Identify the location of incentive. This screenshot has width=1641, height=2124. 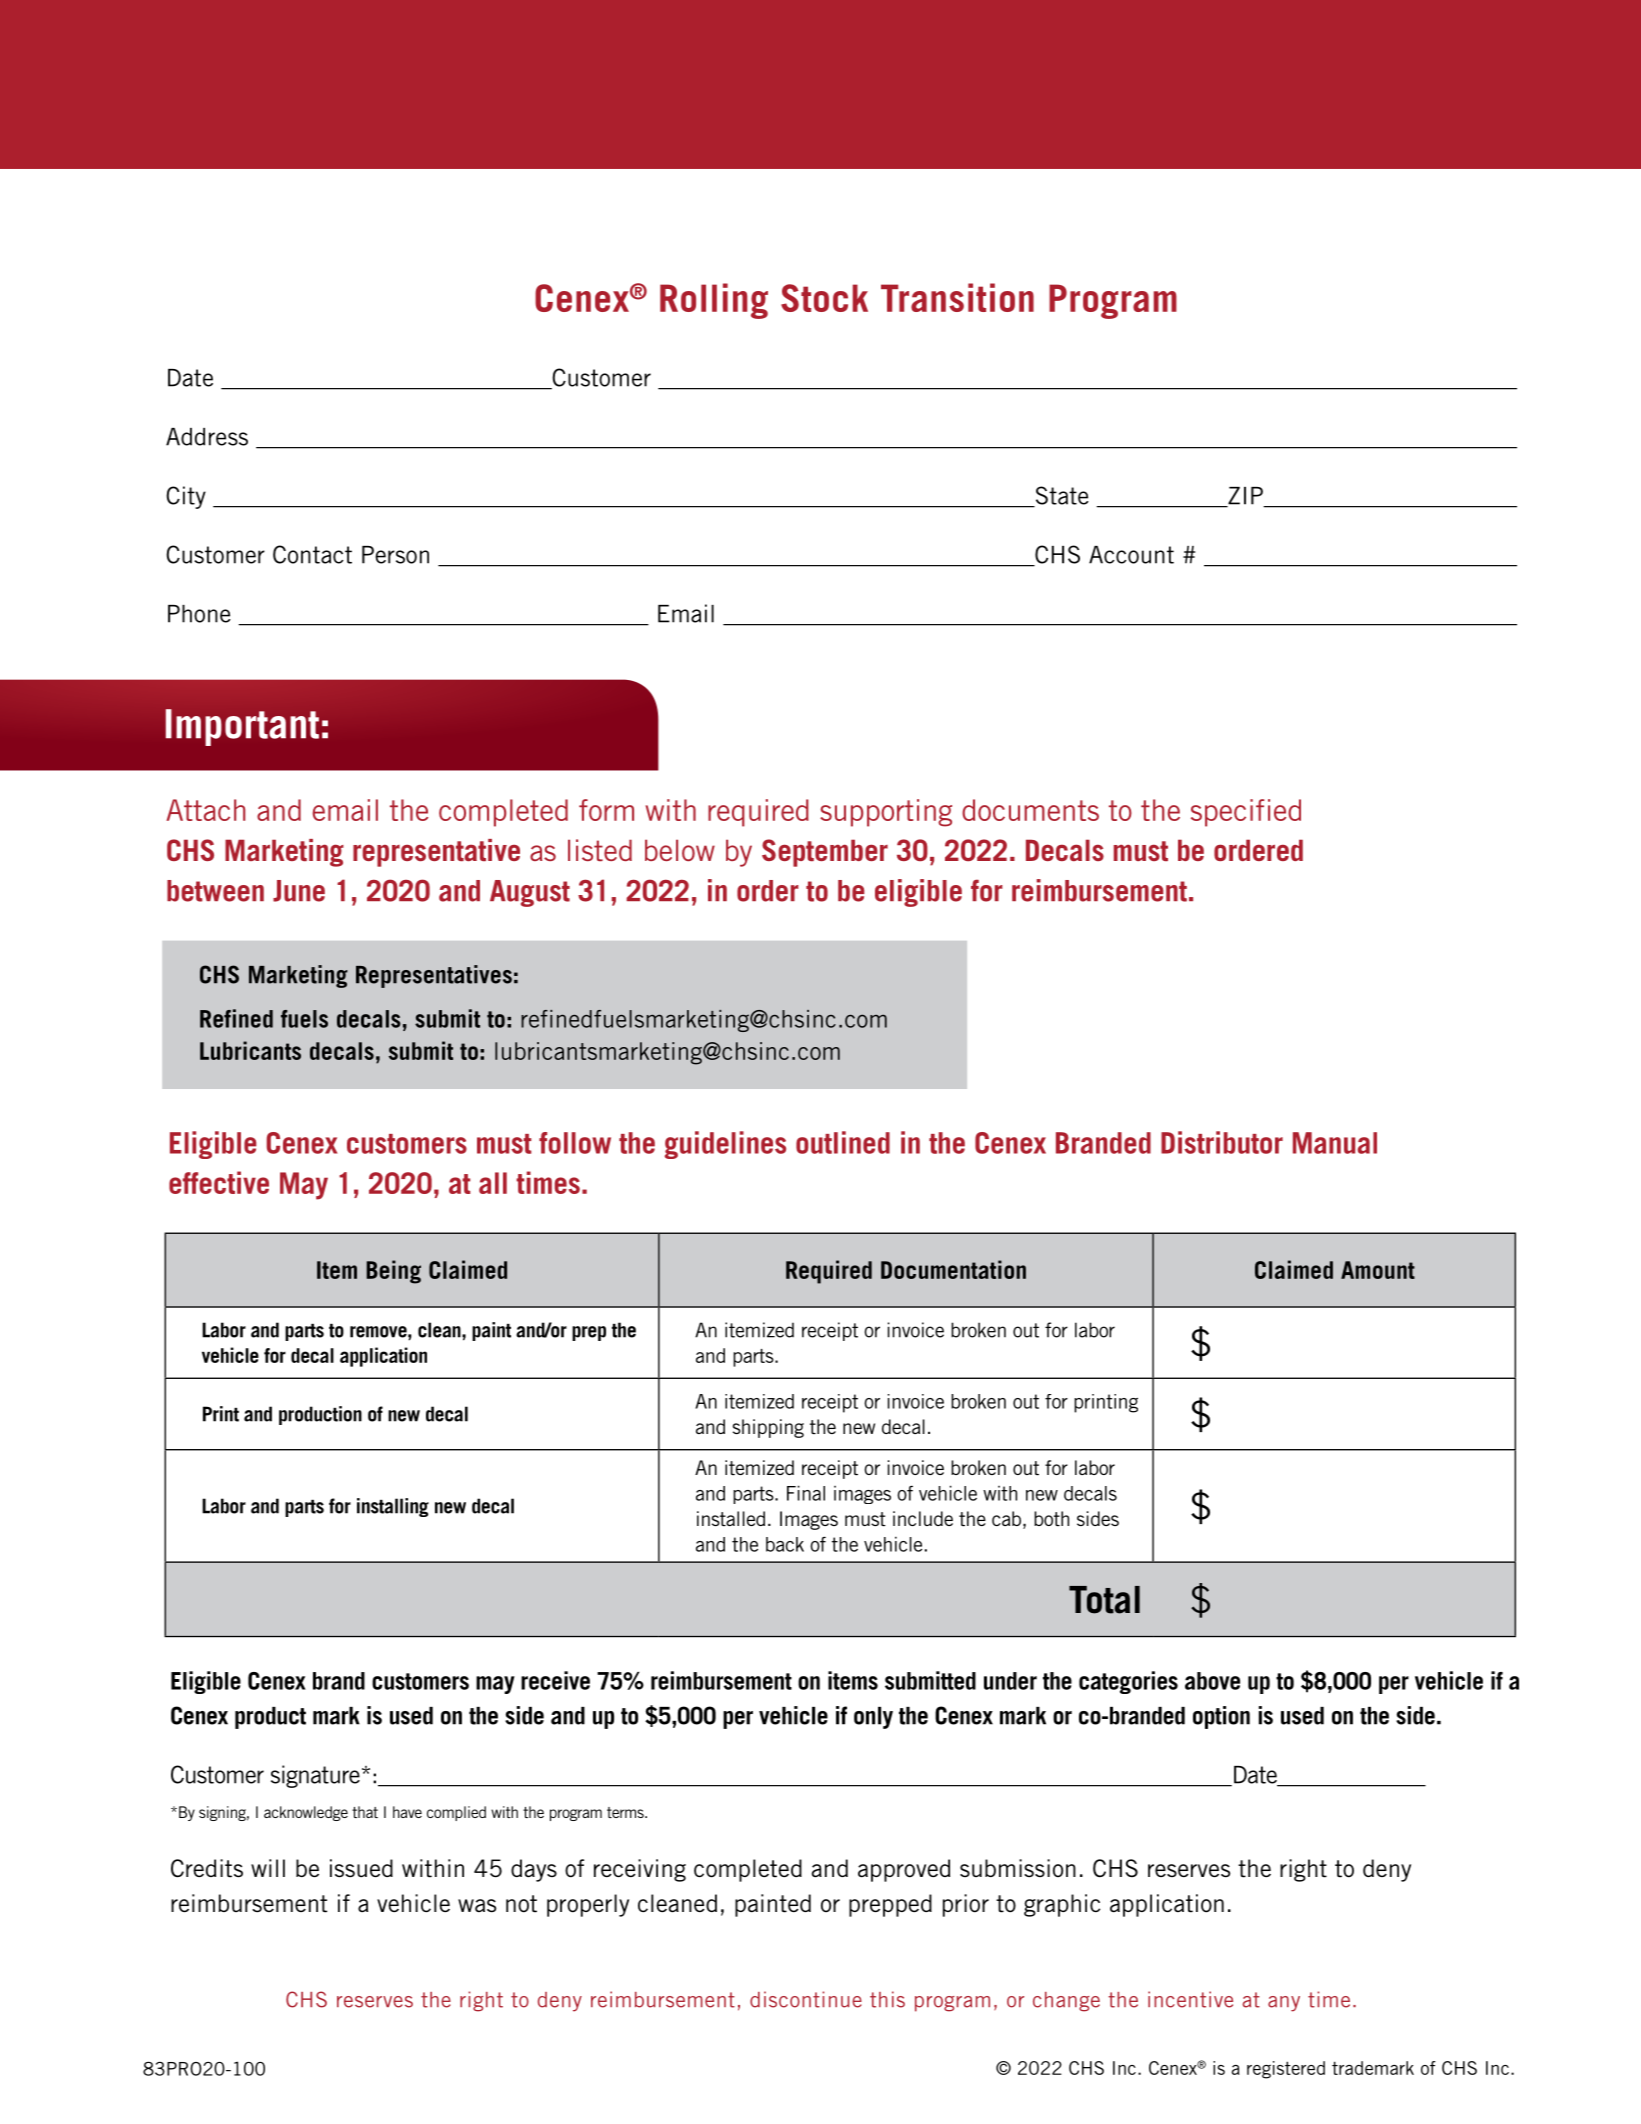
(1190, 1999).
